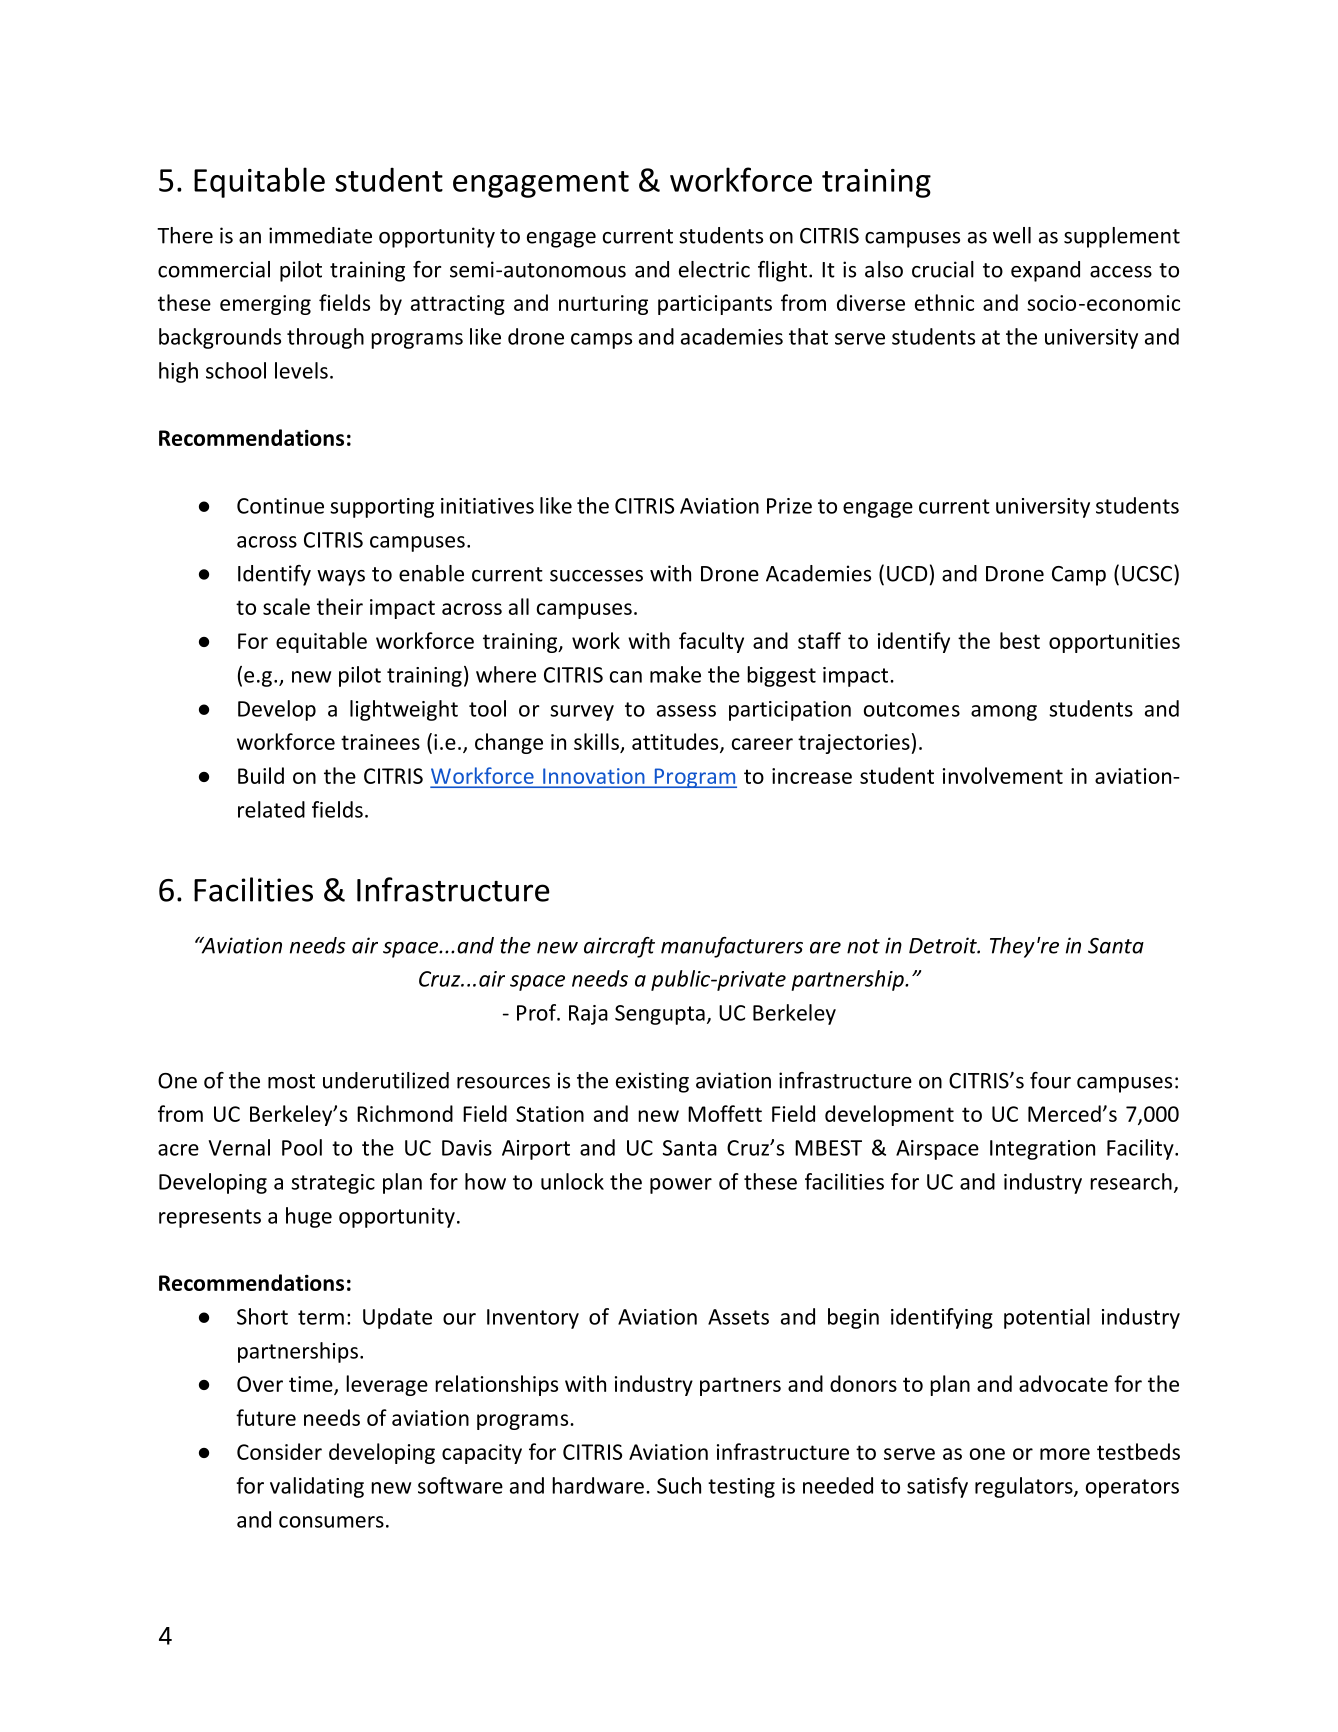  What do you see at coordinates (1004, 713) in the screenshot?
I see `among` at bounding box center [1004, 713].
